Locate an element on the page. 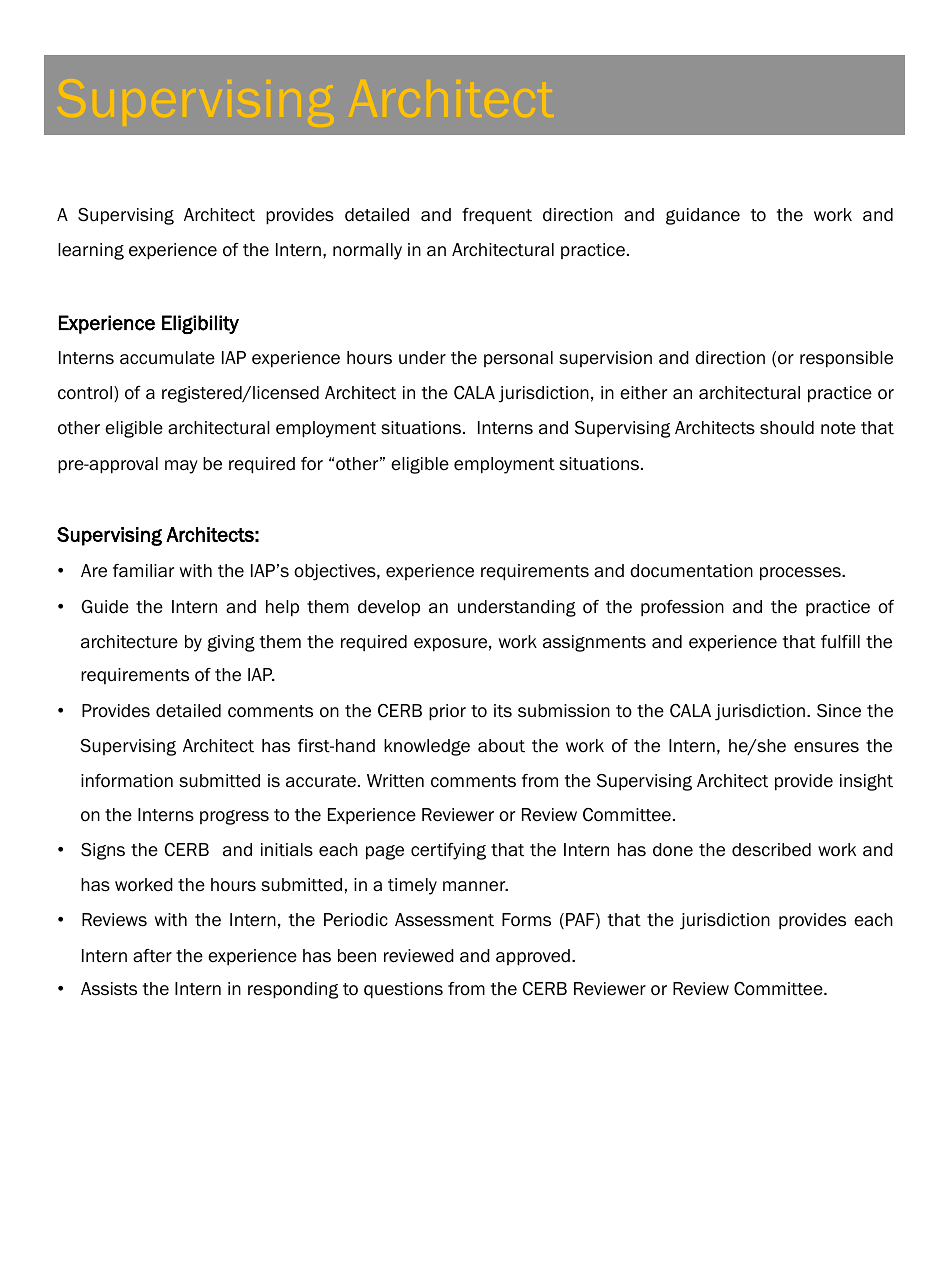  after is located at coordinates (152, 956).
